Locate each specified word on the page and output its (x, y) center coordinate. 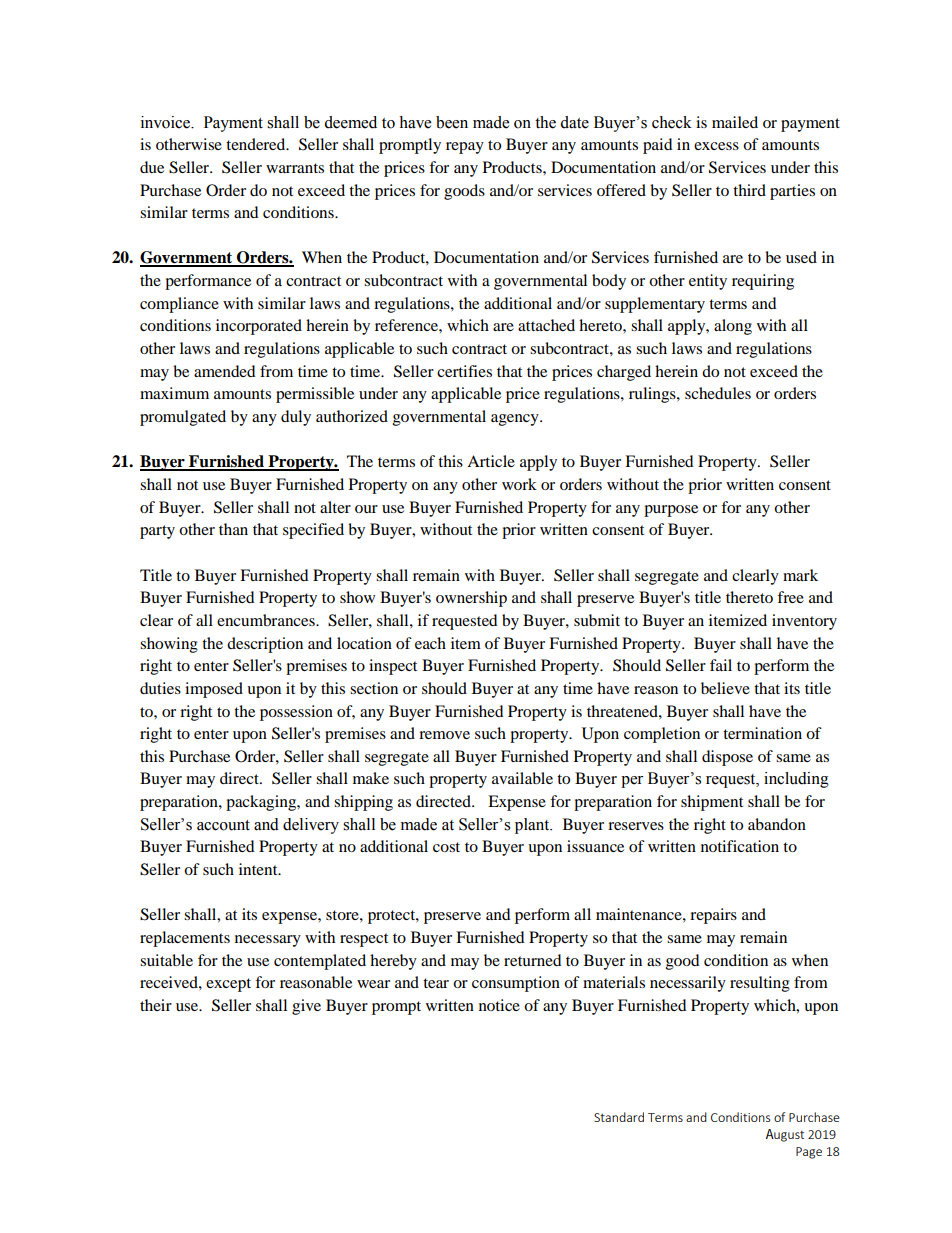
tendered (257, 144)
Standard (619, 1117)
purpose (671, 511)
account (223, 825)
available (522, 778)
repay (465, 148)
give (306, 1007)
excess (716, 146)
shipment (712, 803)
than (233, 529)
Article (491, 461)
